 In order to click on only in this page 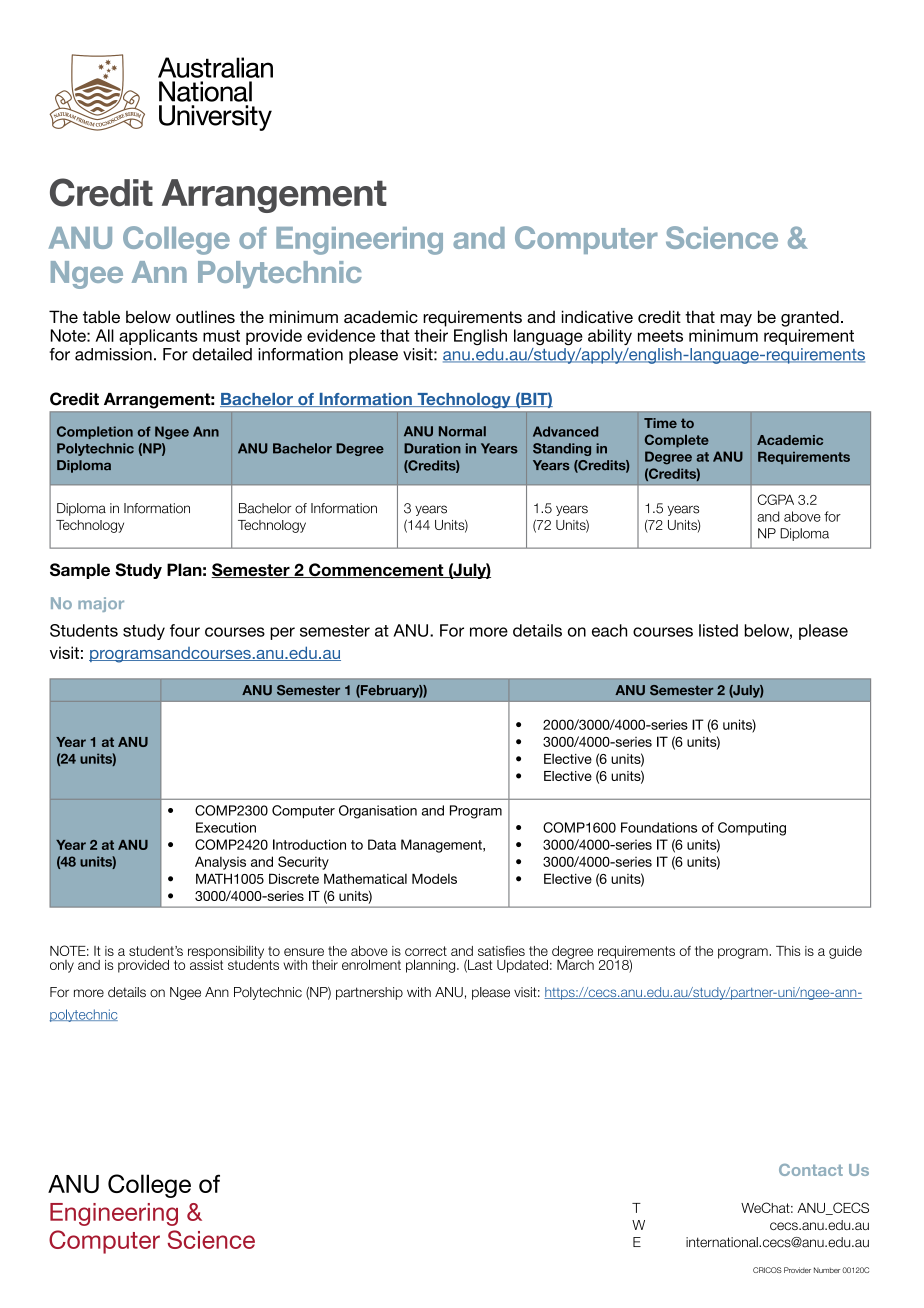, I will do `click(62, 966)`.
